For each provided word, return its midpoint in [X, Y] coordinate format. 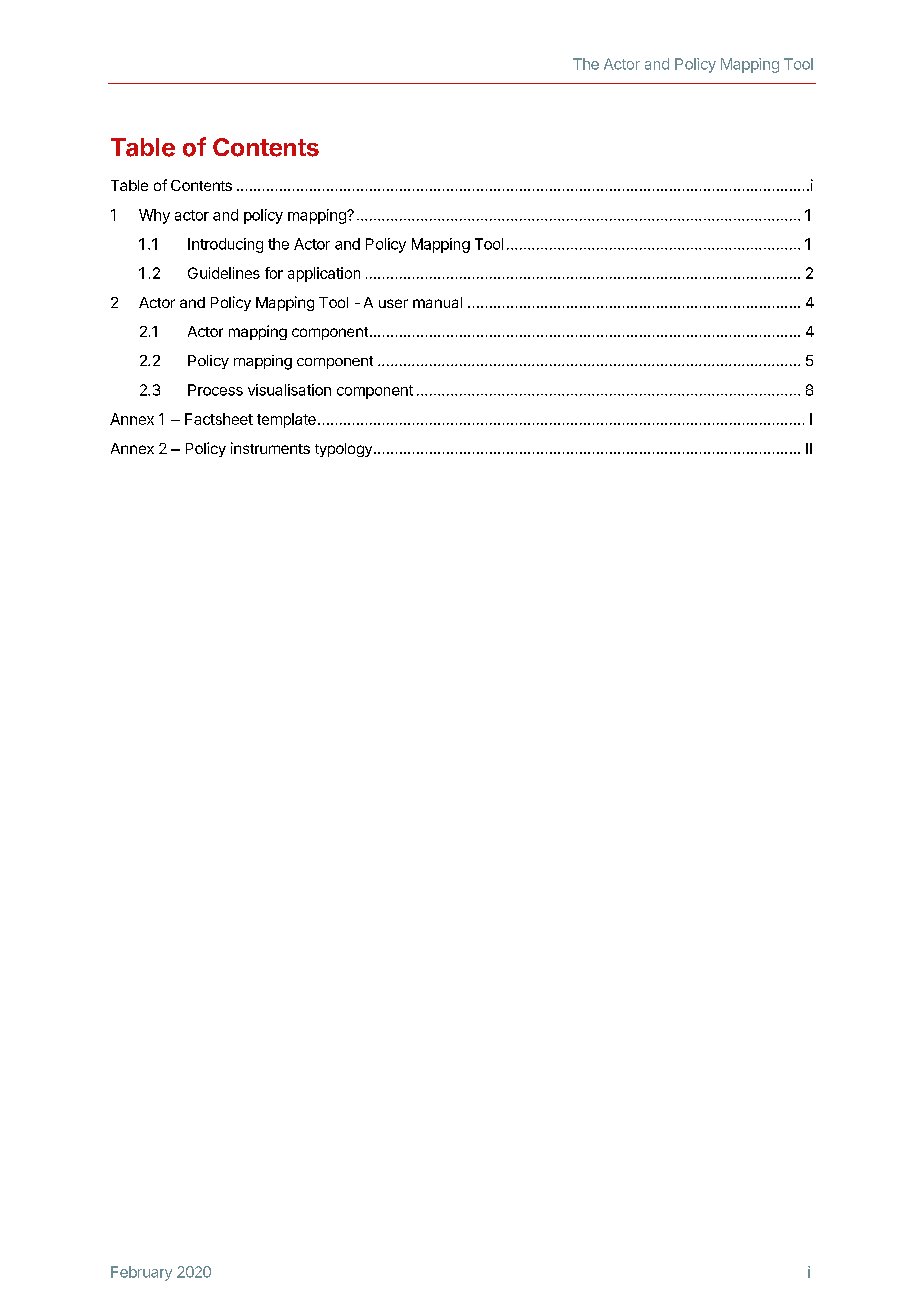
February [141, 1273]
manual [437, 302]
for [274, 273]
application [324, 274]
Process [215, 390]
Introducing [225, 245]
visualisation [289, 390]
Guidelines [224, 273]
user [393, 303]
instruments [270, 448]
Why [154, 216]
